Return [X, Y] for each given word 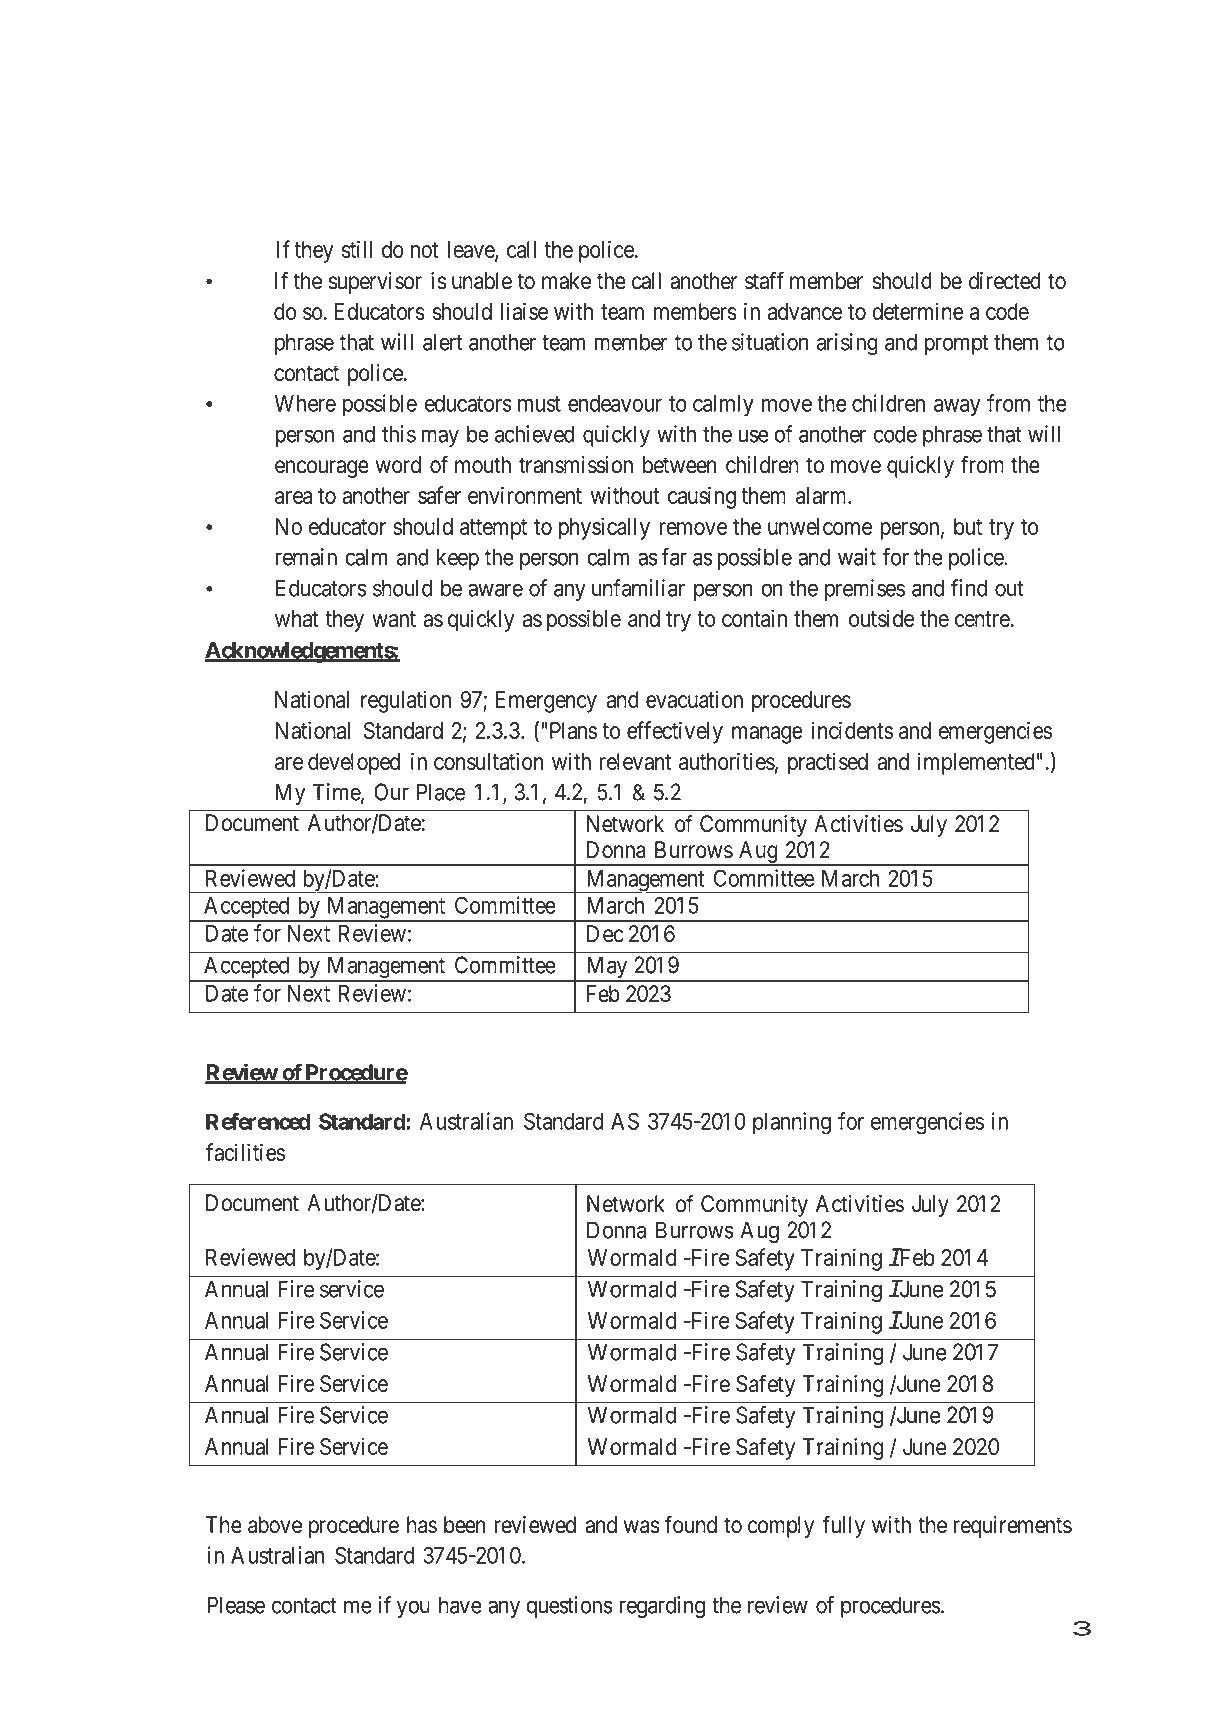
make [566, 281]
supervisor [375, 283]
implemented [976, 763]
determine [918, 311]
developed [354, 764]
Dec [605, 934]
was [641, 1527]
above [275, 1525]
